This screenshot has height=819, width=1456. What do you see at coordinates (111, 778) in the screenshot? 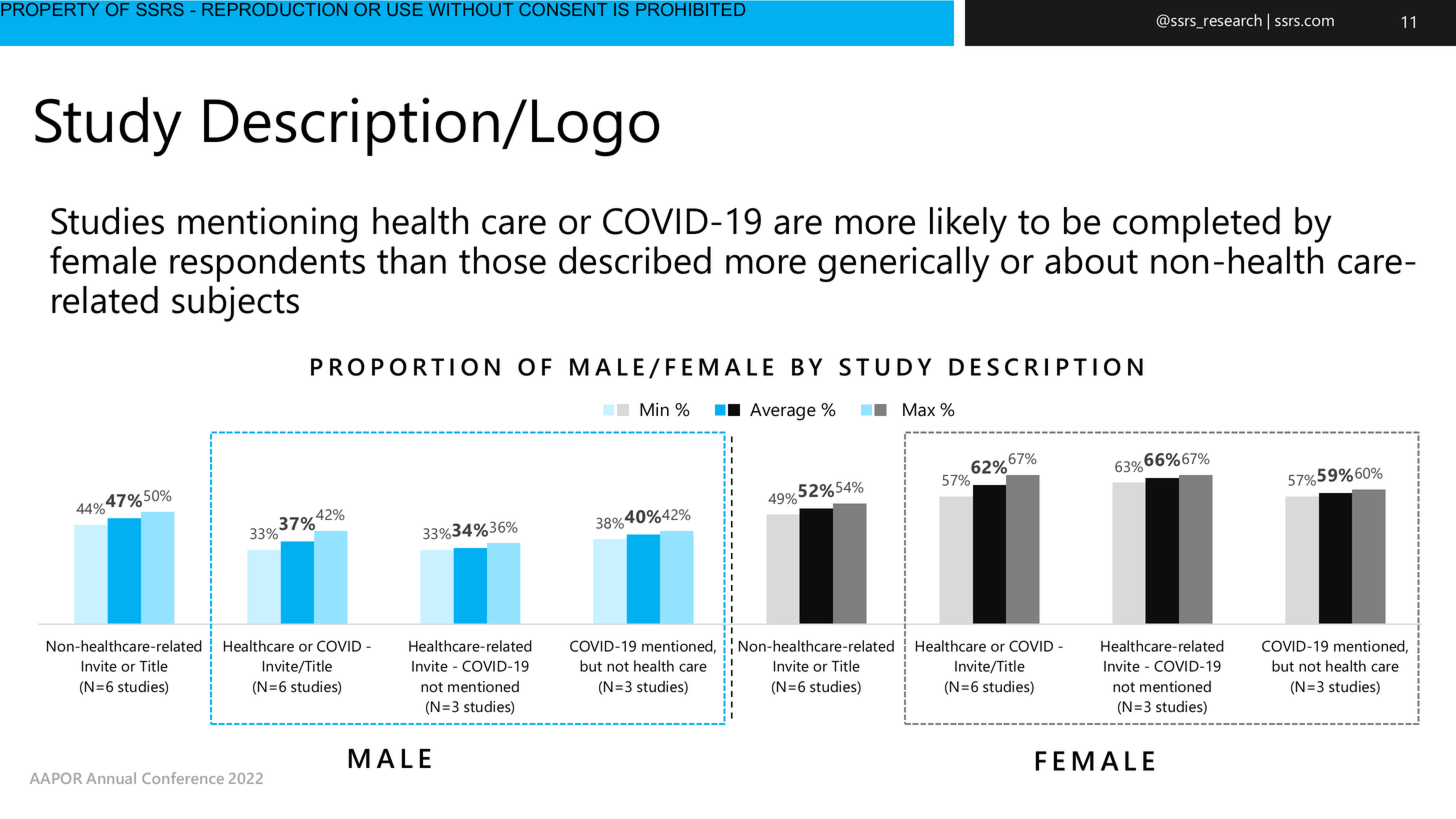
I see `Annual` at bounding box center [111, 778].
